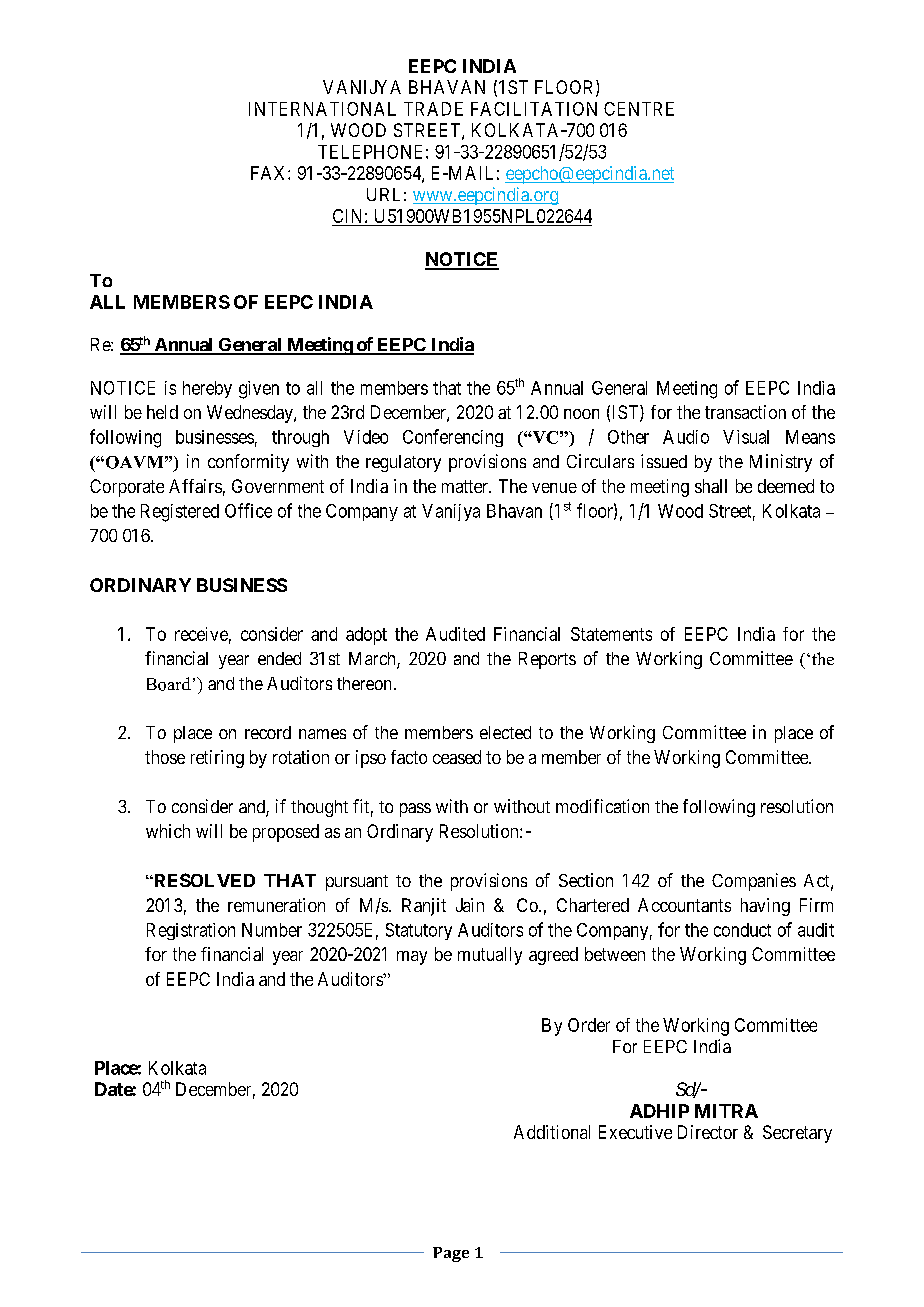 This screenshot has width=924, height=1307. What do you see at coordinates (639, 109) in the screenshot?
I see `CENTRE` at bounding box center [639, 109].
